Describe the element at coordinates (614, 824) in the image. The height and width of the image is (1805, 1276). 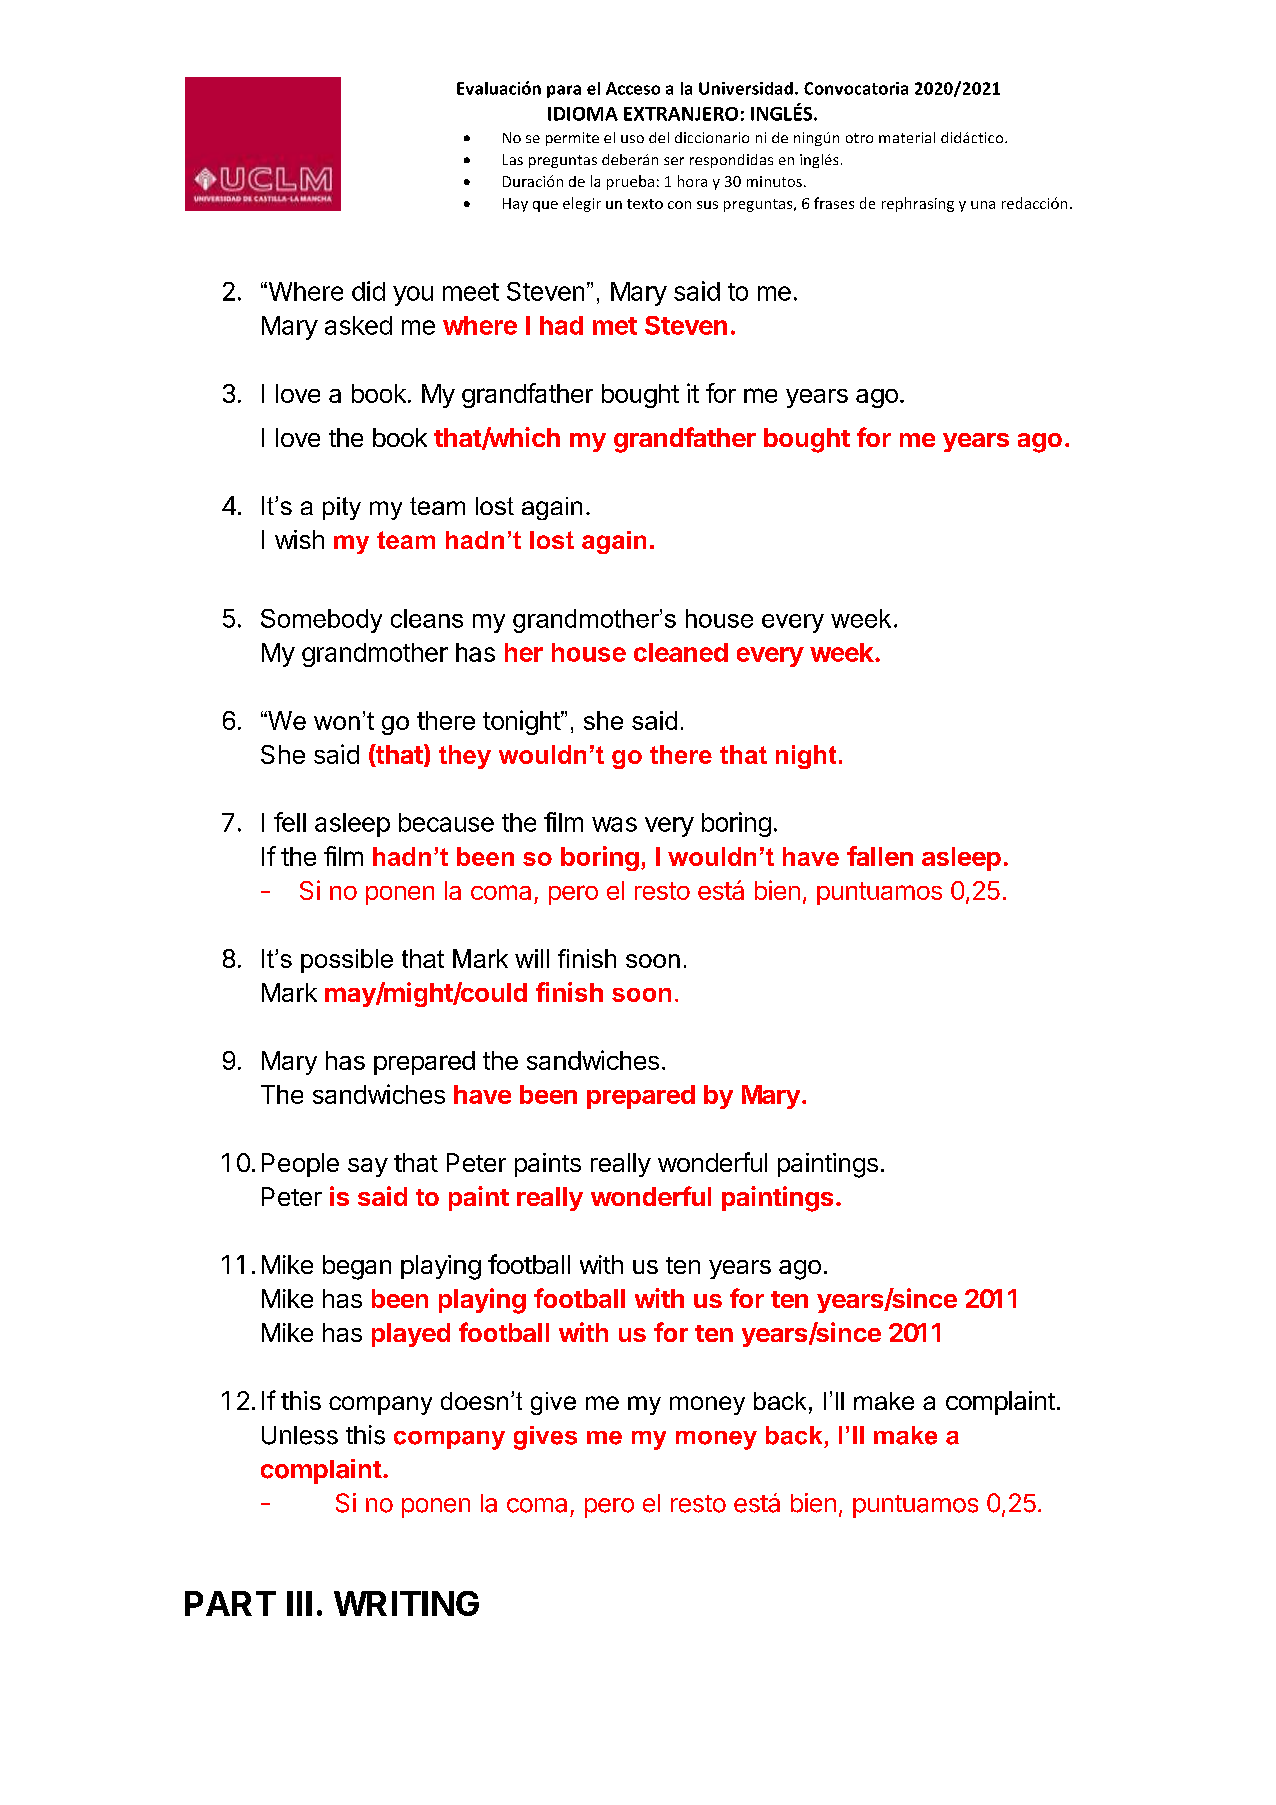
I see `was` at that location.
